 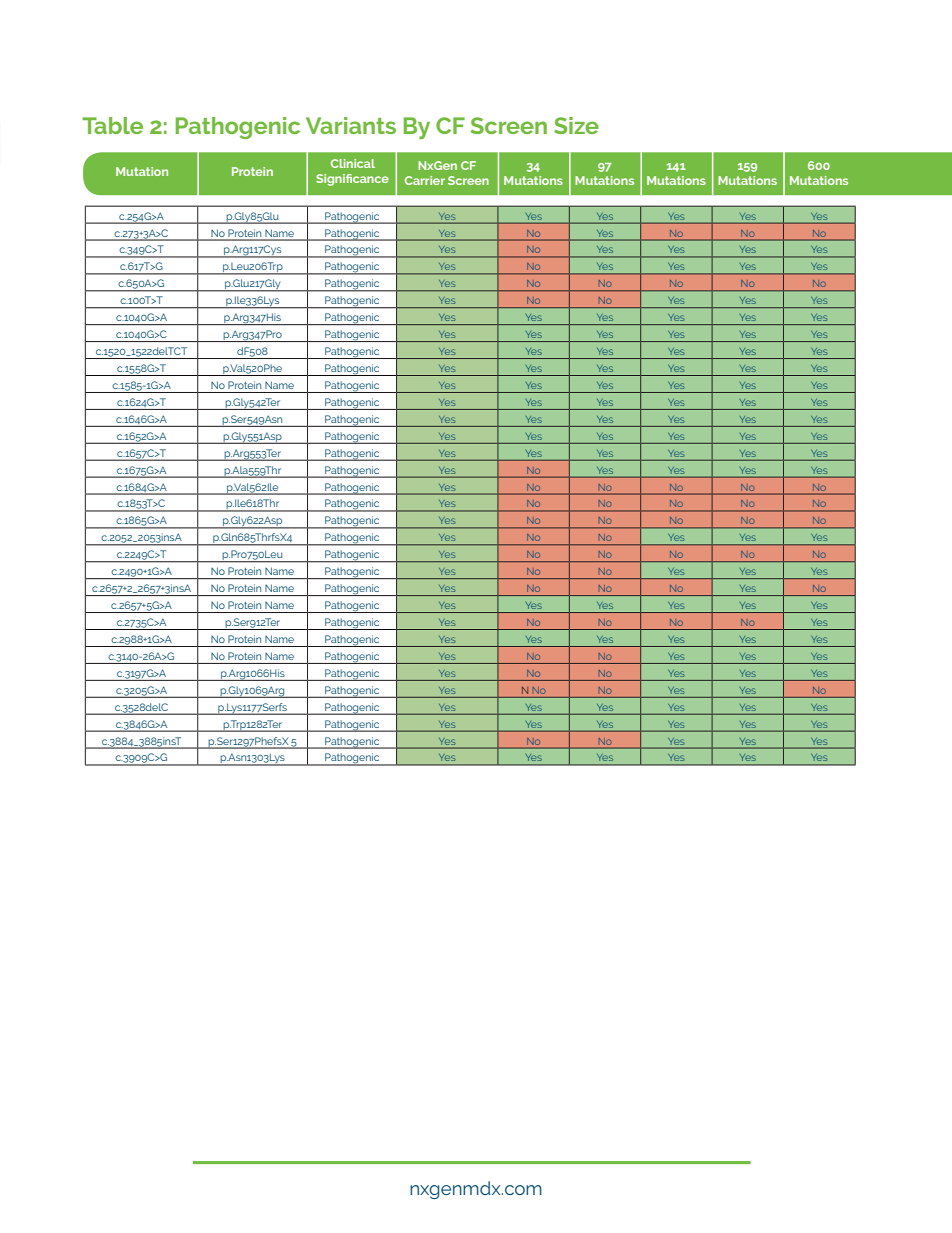 What do you see at coordinates (353, 163) in the document?
I see `Clinical` at bounding box center [353, 163].
